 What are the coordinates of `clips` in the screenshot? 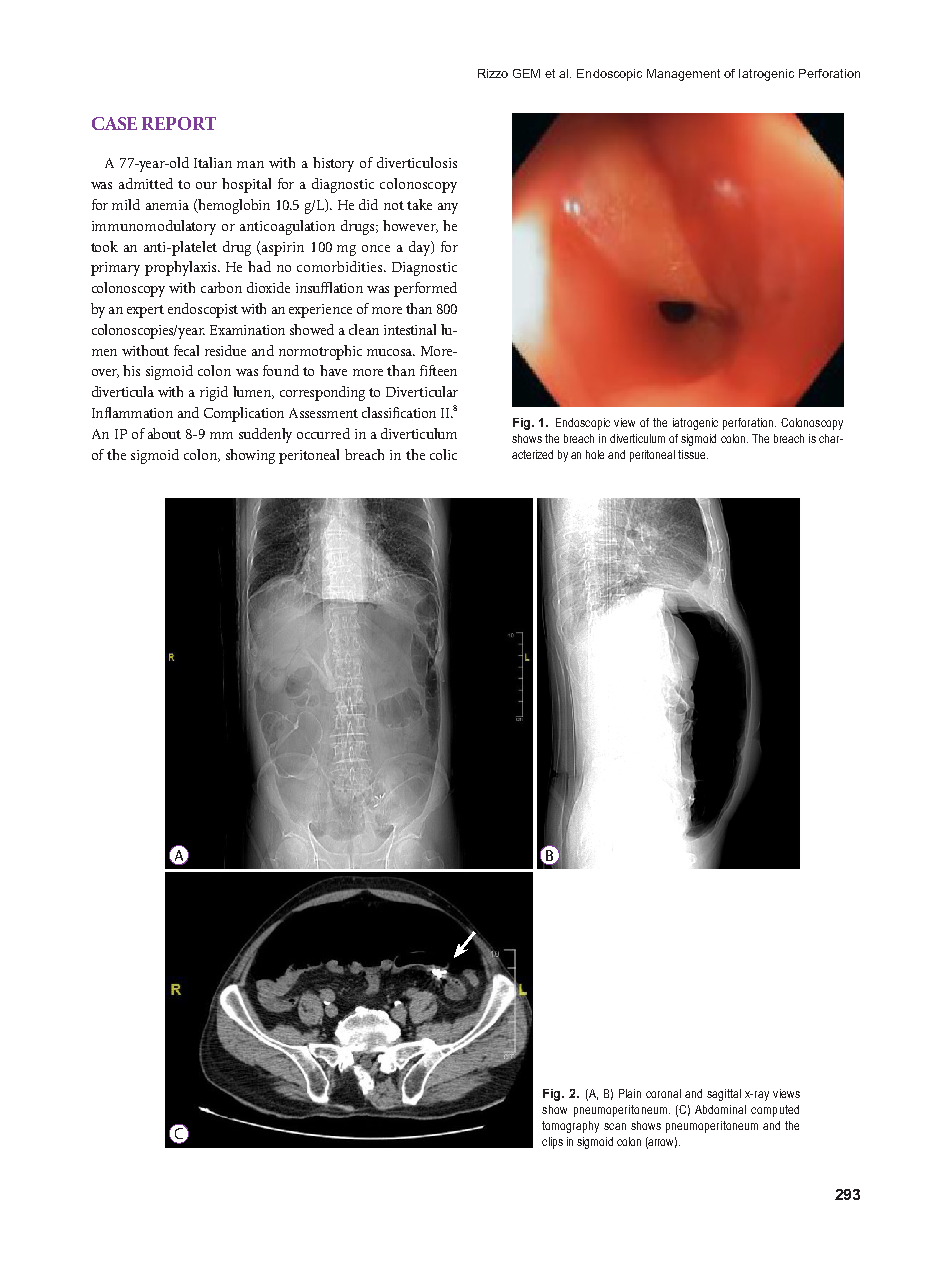 It's located at (552, 1143).
